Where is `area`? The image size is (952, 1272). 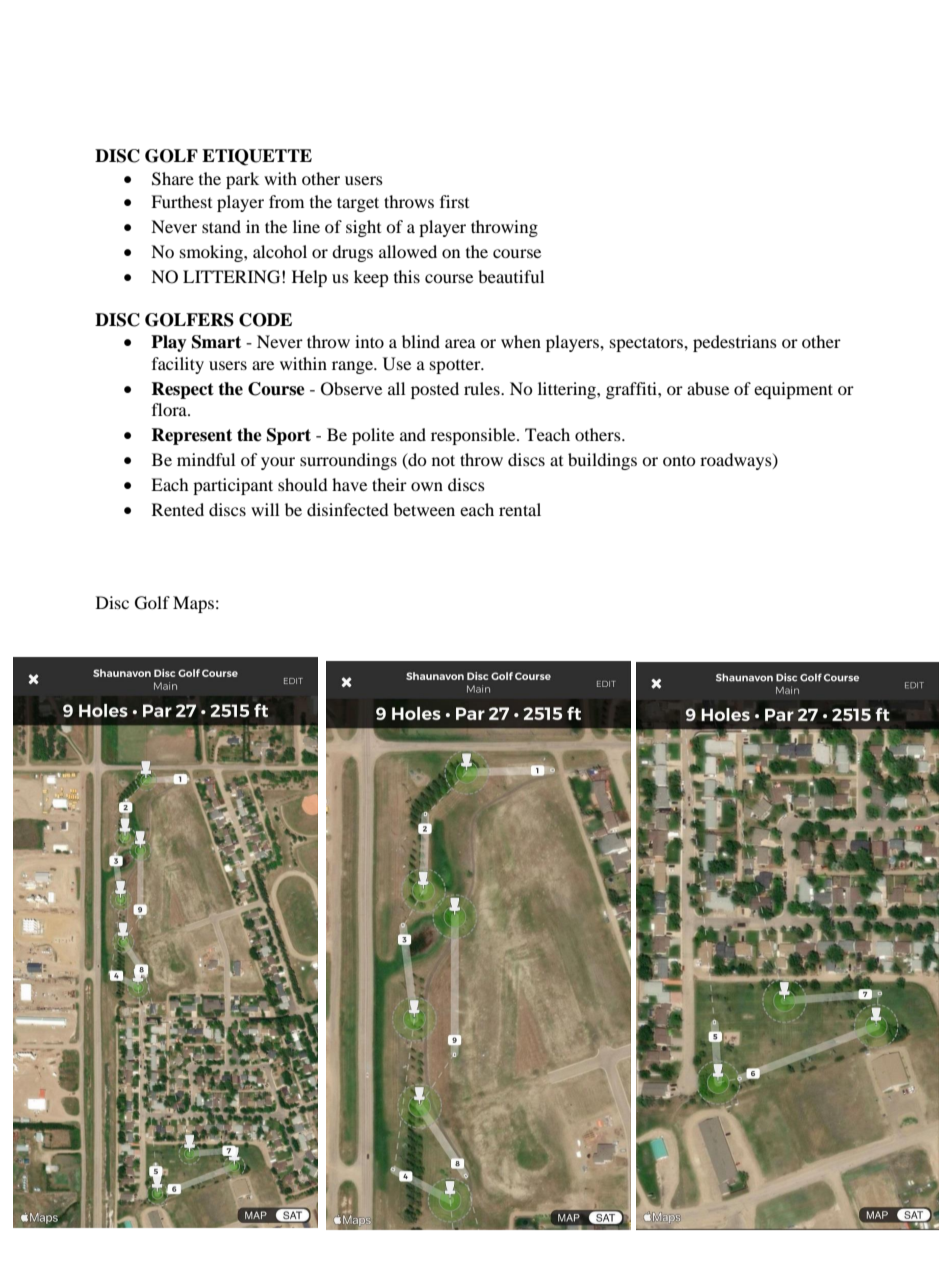 area is located at coordinates (460, 343).
